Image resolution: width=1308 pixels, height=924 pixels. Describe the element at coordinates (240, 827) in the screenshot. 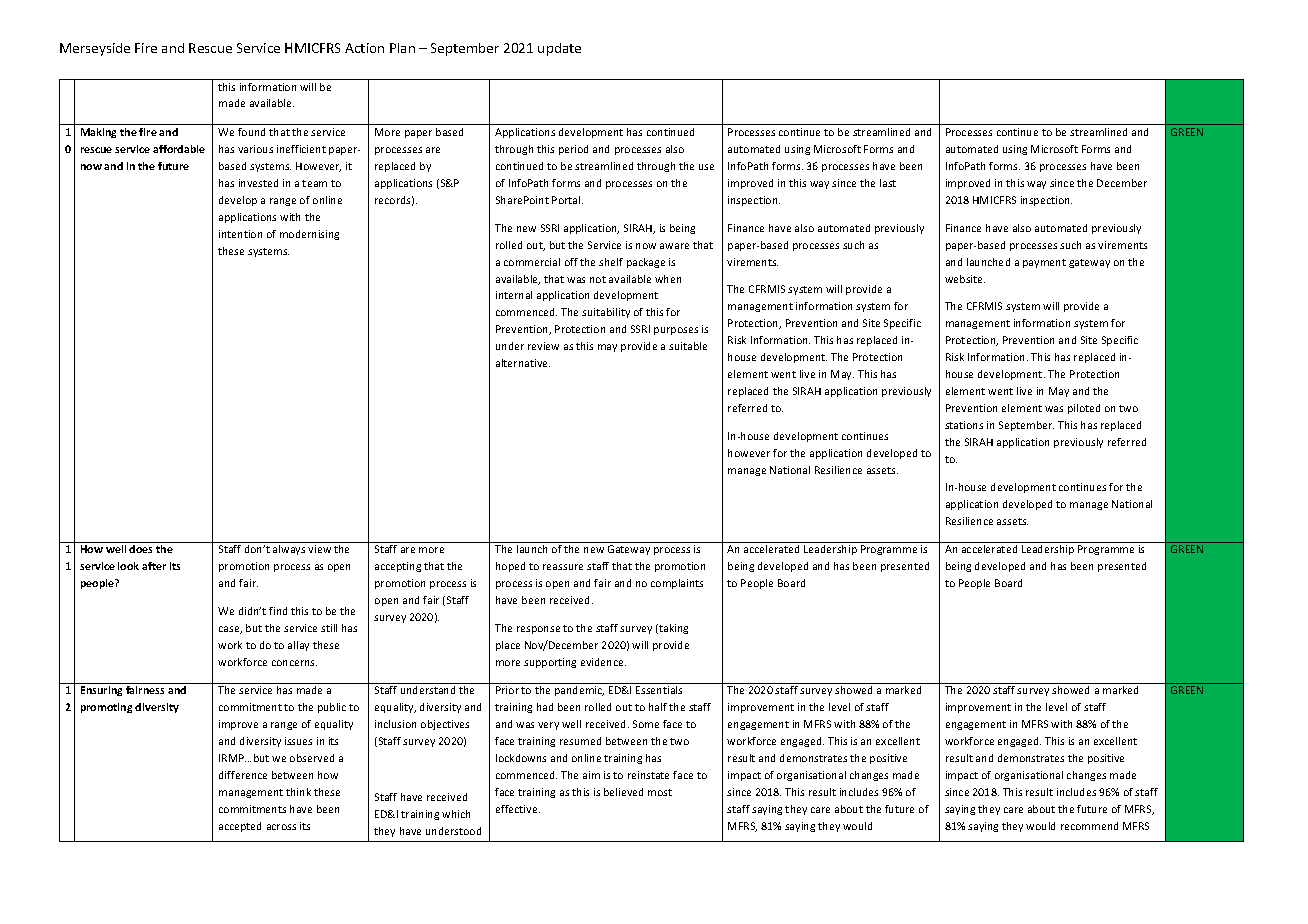

I see `accepted` at that location.
